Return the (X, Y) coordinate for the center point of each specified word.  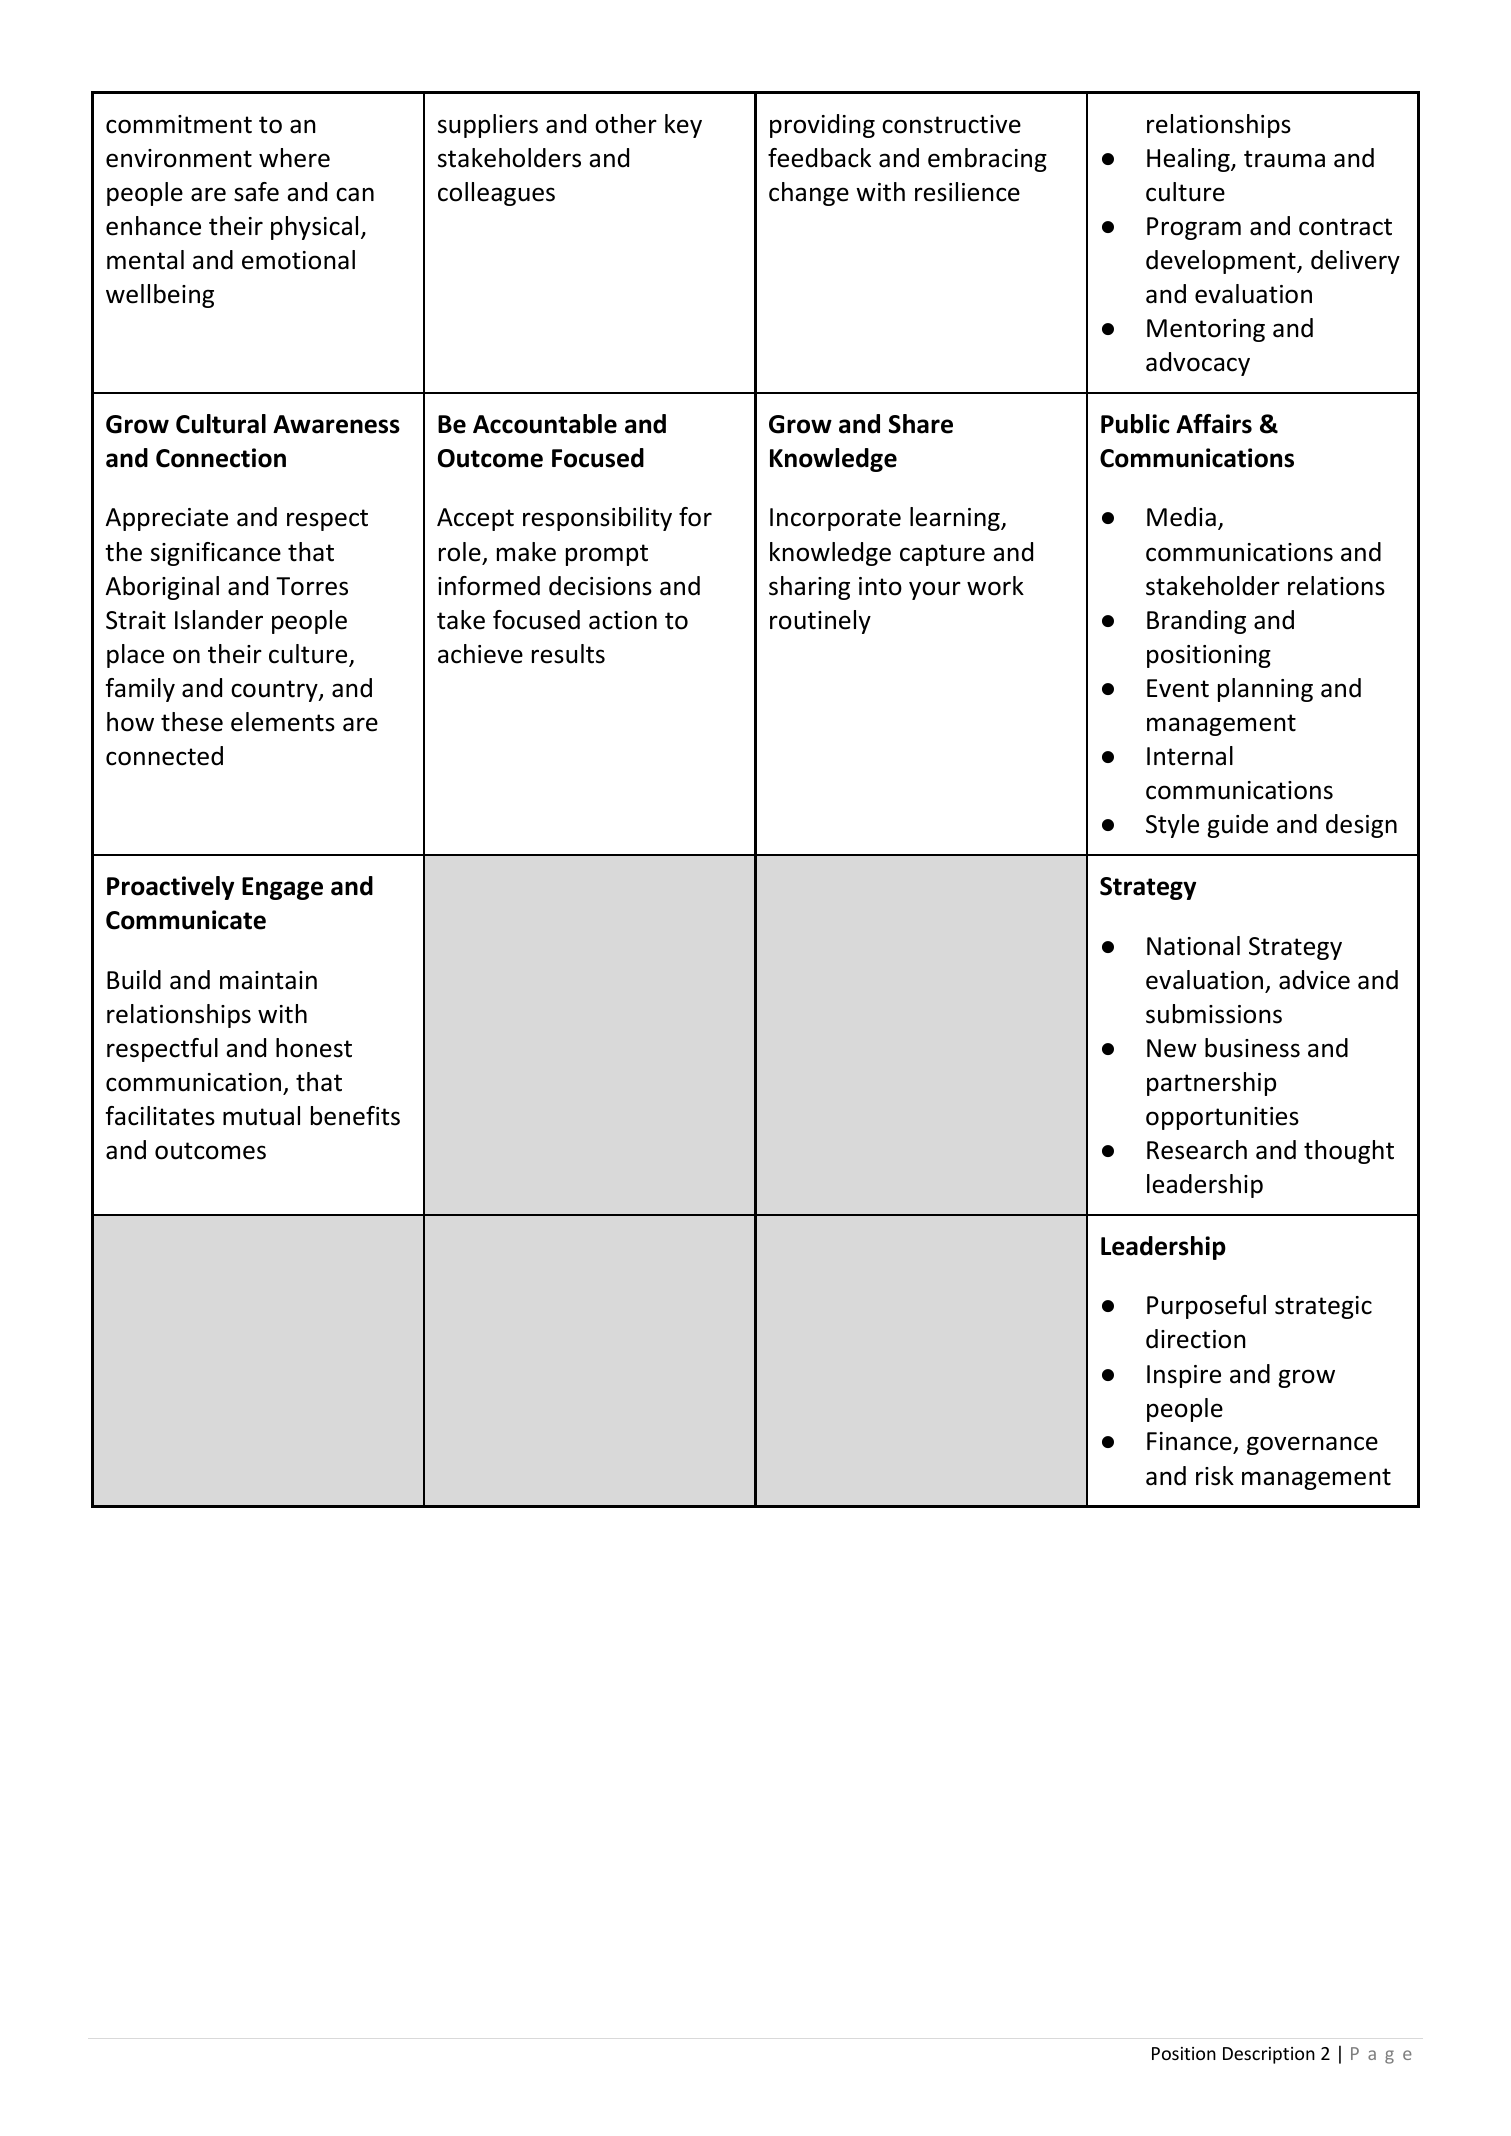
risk (1215, 1476)
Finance (1190, 1443)
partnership (1211, 1084)
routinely (820, 622)
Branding (1196, 622)
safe (256, 192)
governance (1312, 1445)
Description (1269, 2055)
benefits (355, 1116)
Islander (219, 620)
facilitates (160, 1116)
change (809, 194)
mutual (261, 1116)
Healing (1189, 160)
